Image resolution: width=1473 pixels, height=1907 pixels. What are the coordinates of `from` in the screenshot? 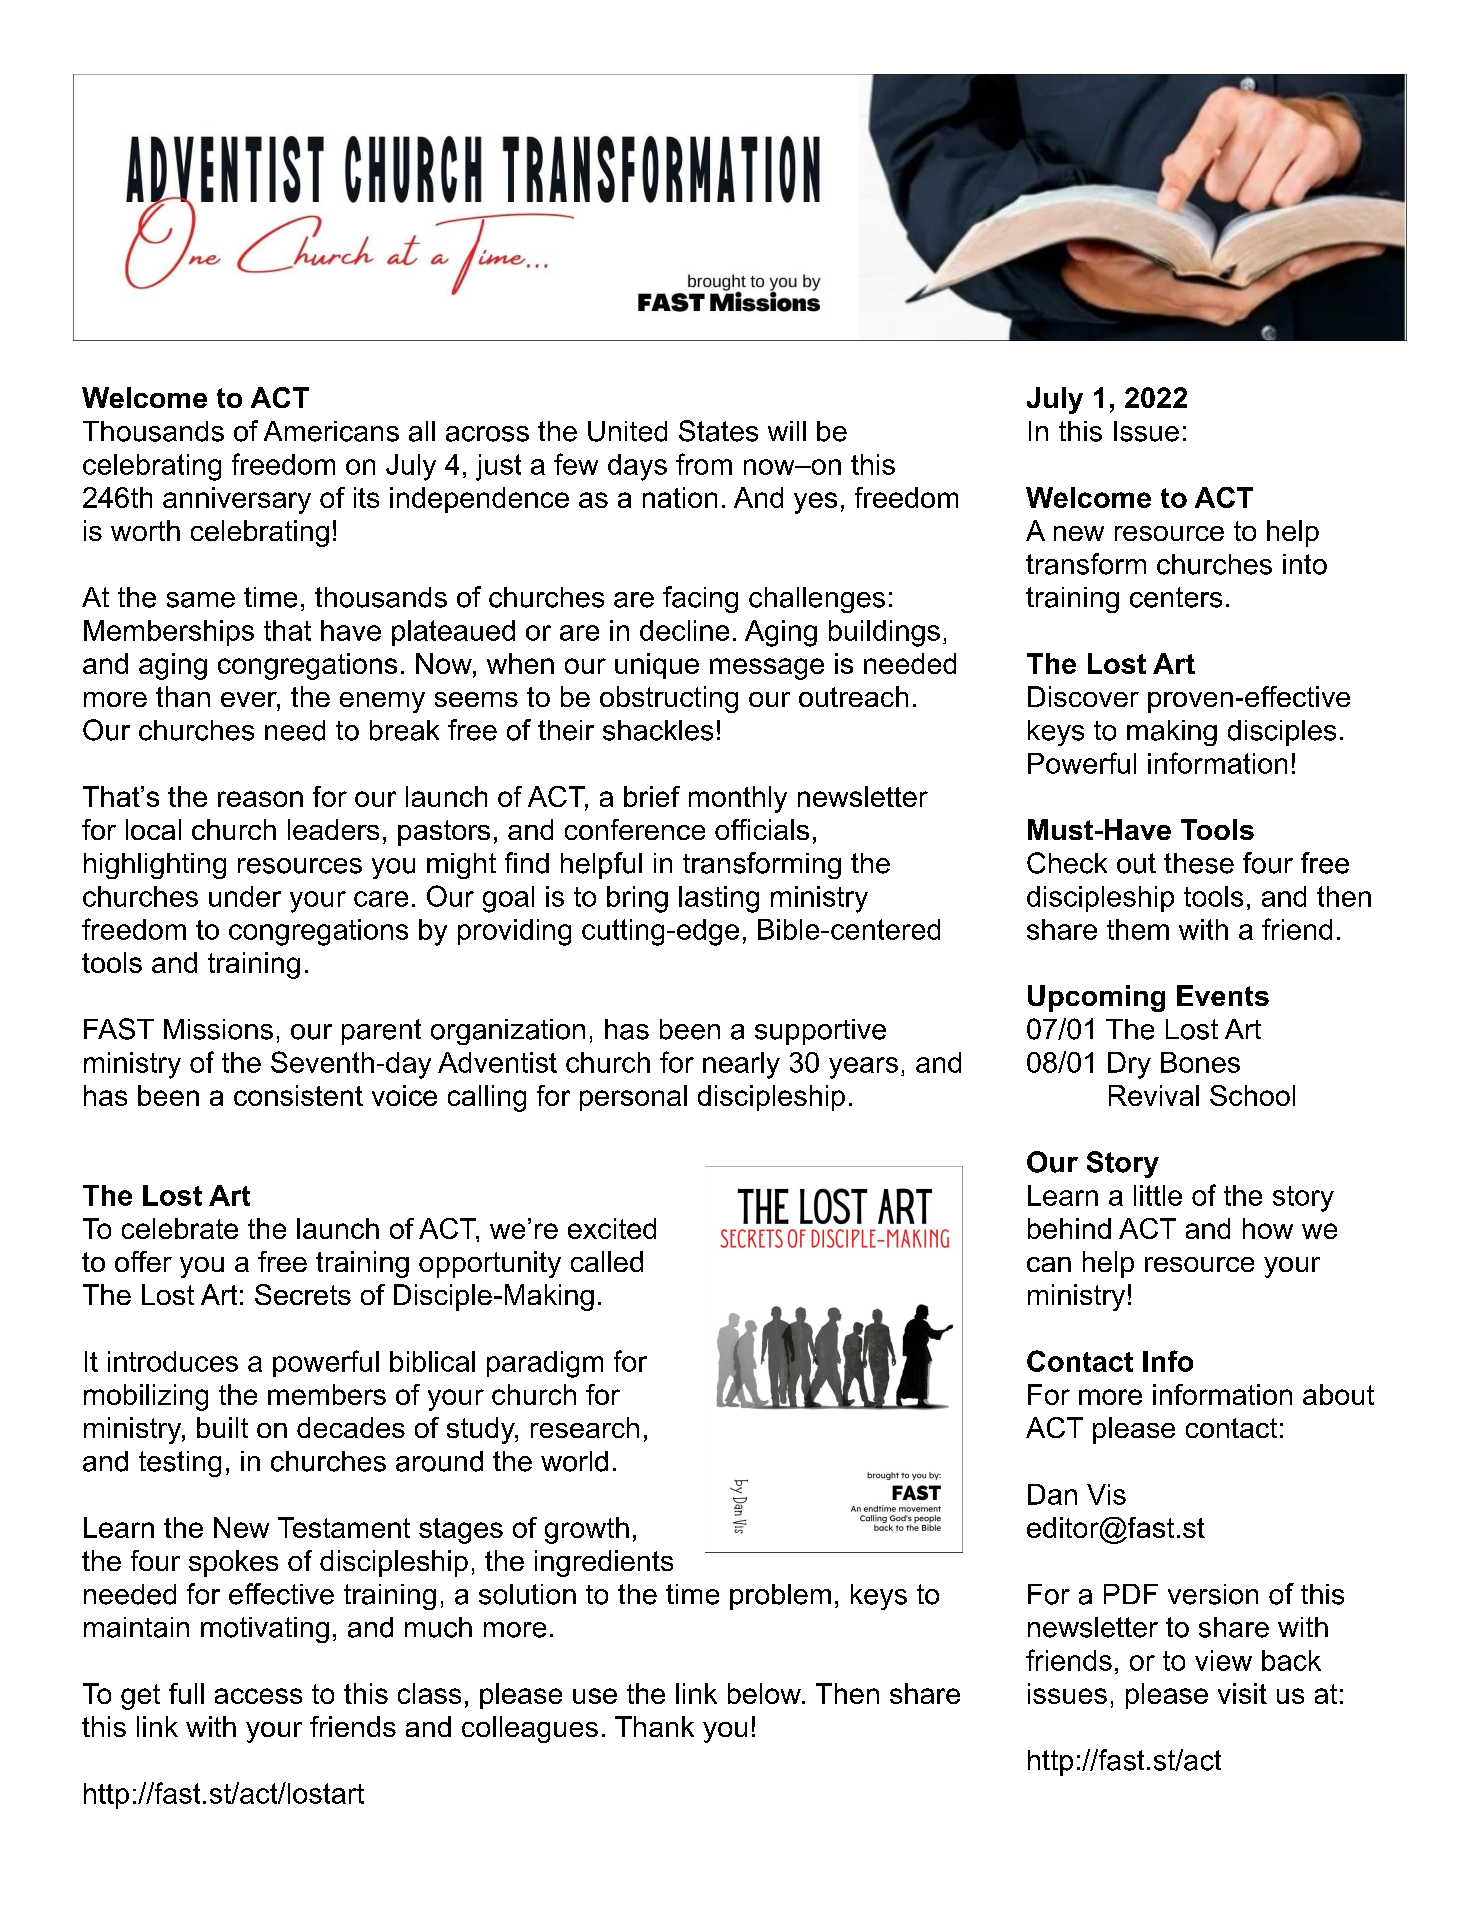 It's located at (704, 464).
